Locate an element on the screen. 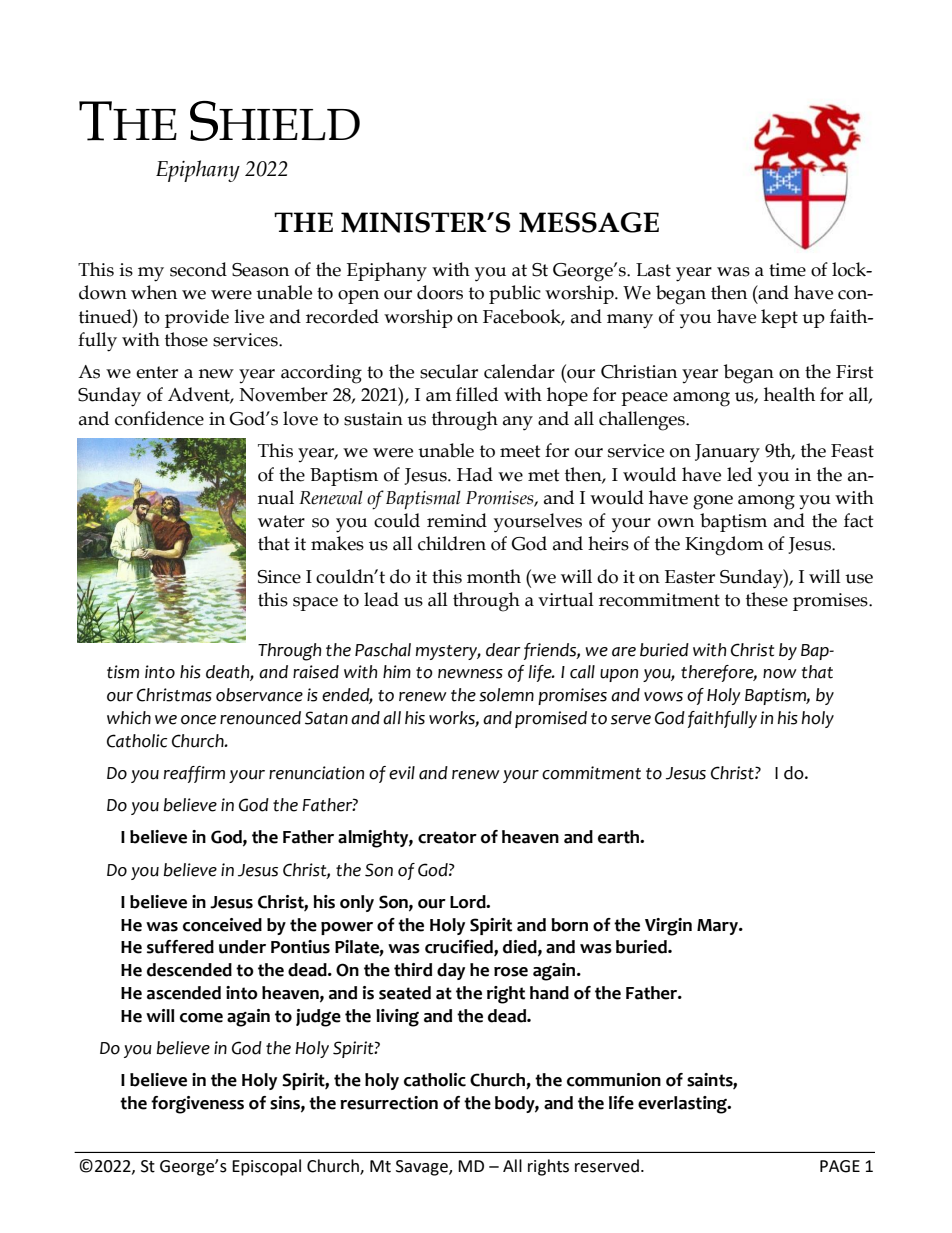  Mary is located at coordinates (718, 927).
